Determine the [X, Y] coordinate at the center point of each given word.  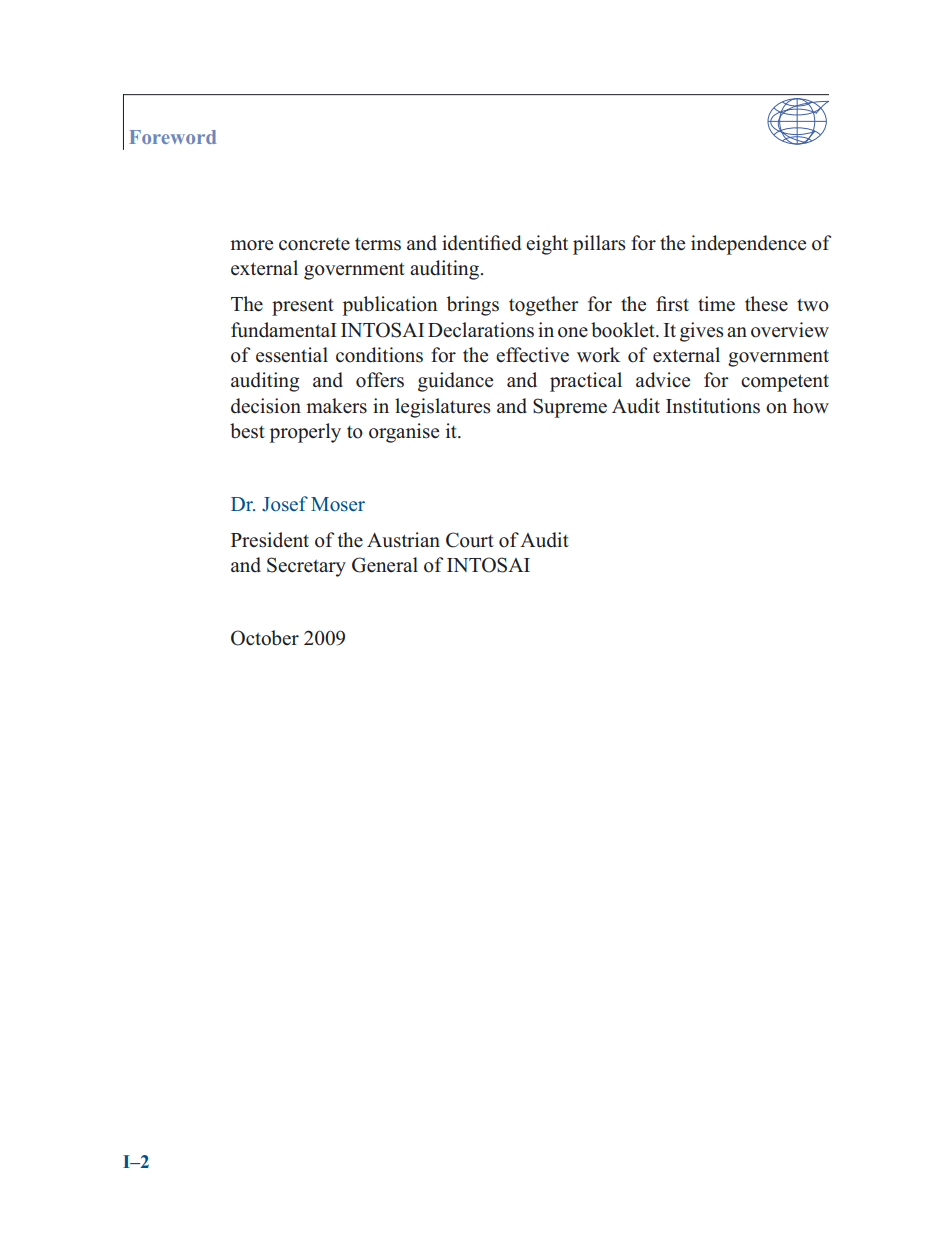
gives [702, 332]
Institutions [713, 406]
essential [292, 355]
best [247, 431]
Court [470, 540]
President [270, 540]
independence [748, 245]
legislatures [443, 408]
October [265, 638]
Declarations [481, 330]
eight [547, 245]
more [251, 245]
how [811, 406]
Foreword [173, 137]
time [716, 303]
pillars [599, 245]
